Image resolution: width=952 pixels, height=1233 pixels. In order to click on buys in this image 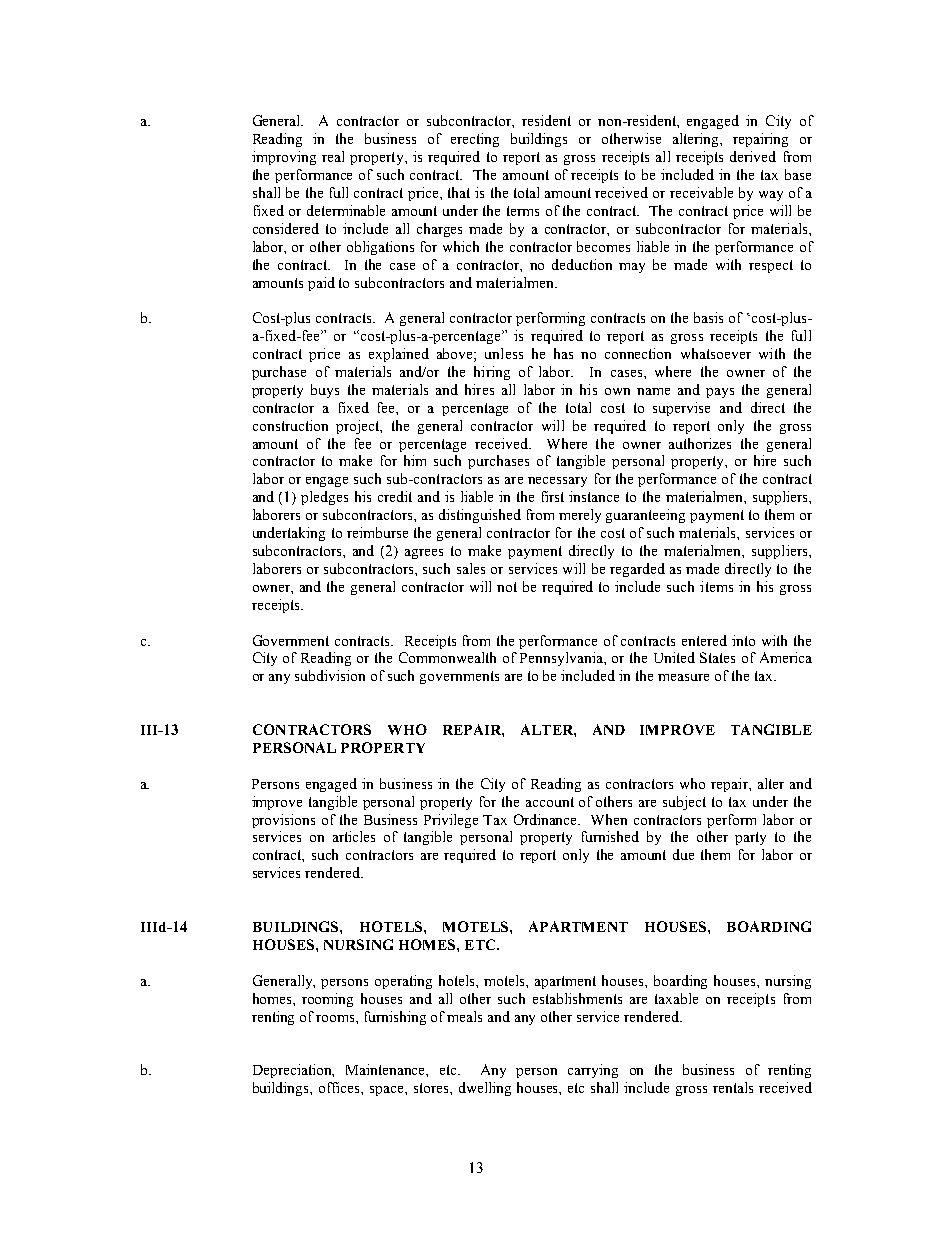, I will do `click(325, 391)`.
